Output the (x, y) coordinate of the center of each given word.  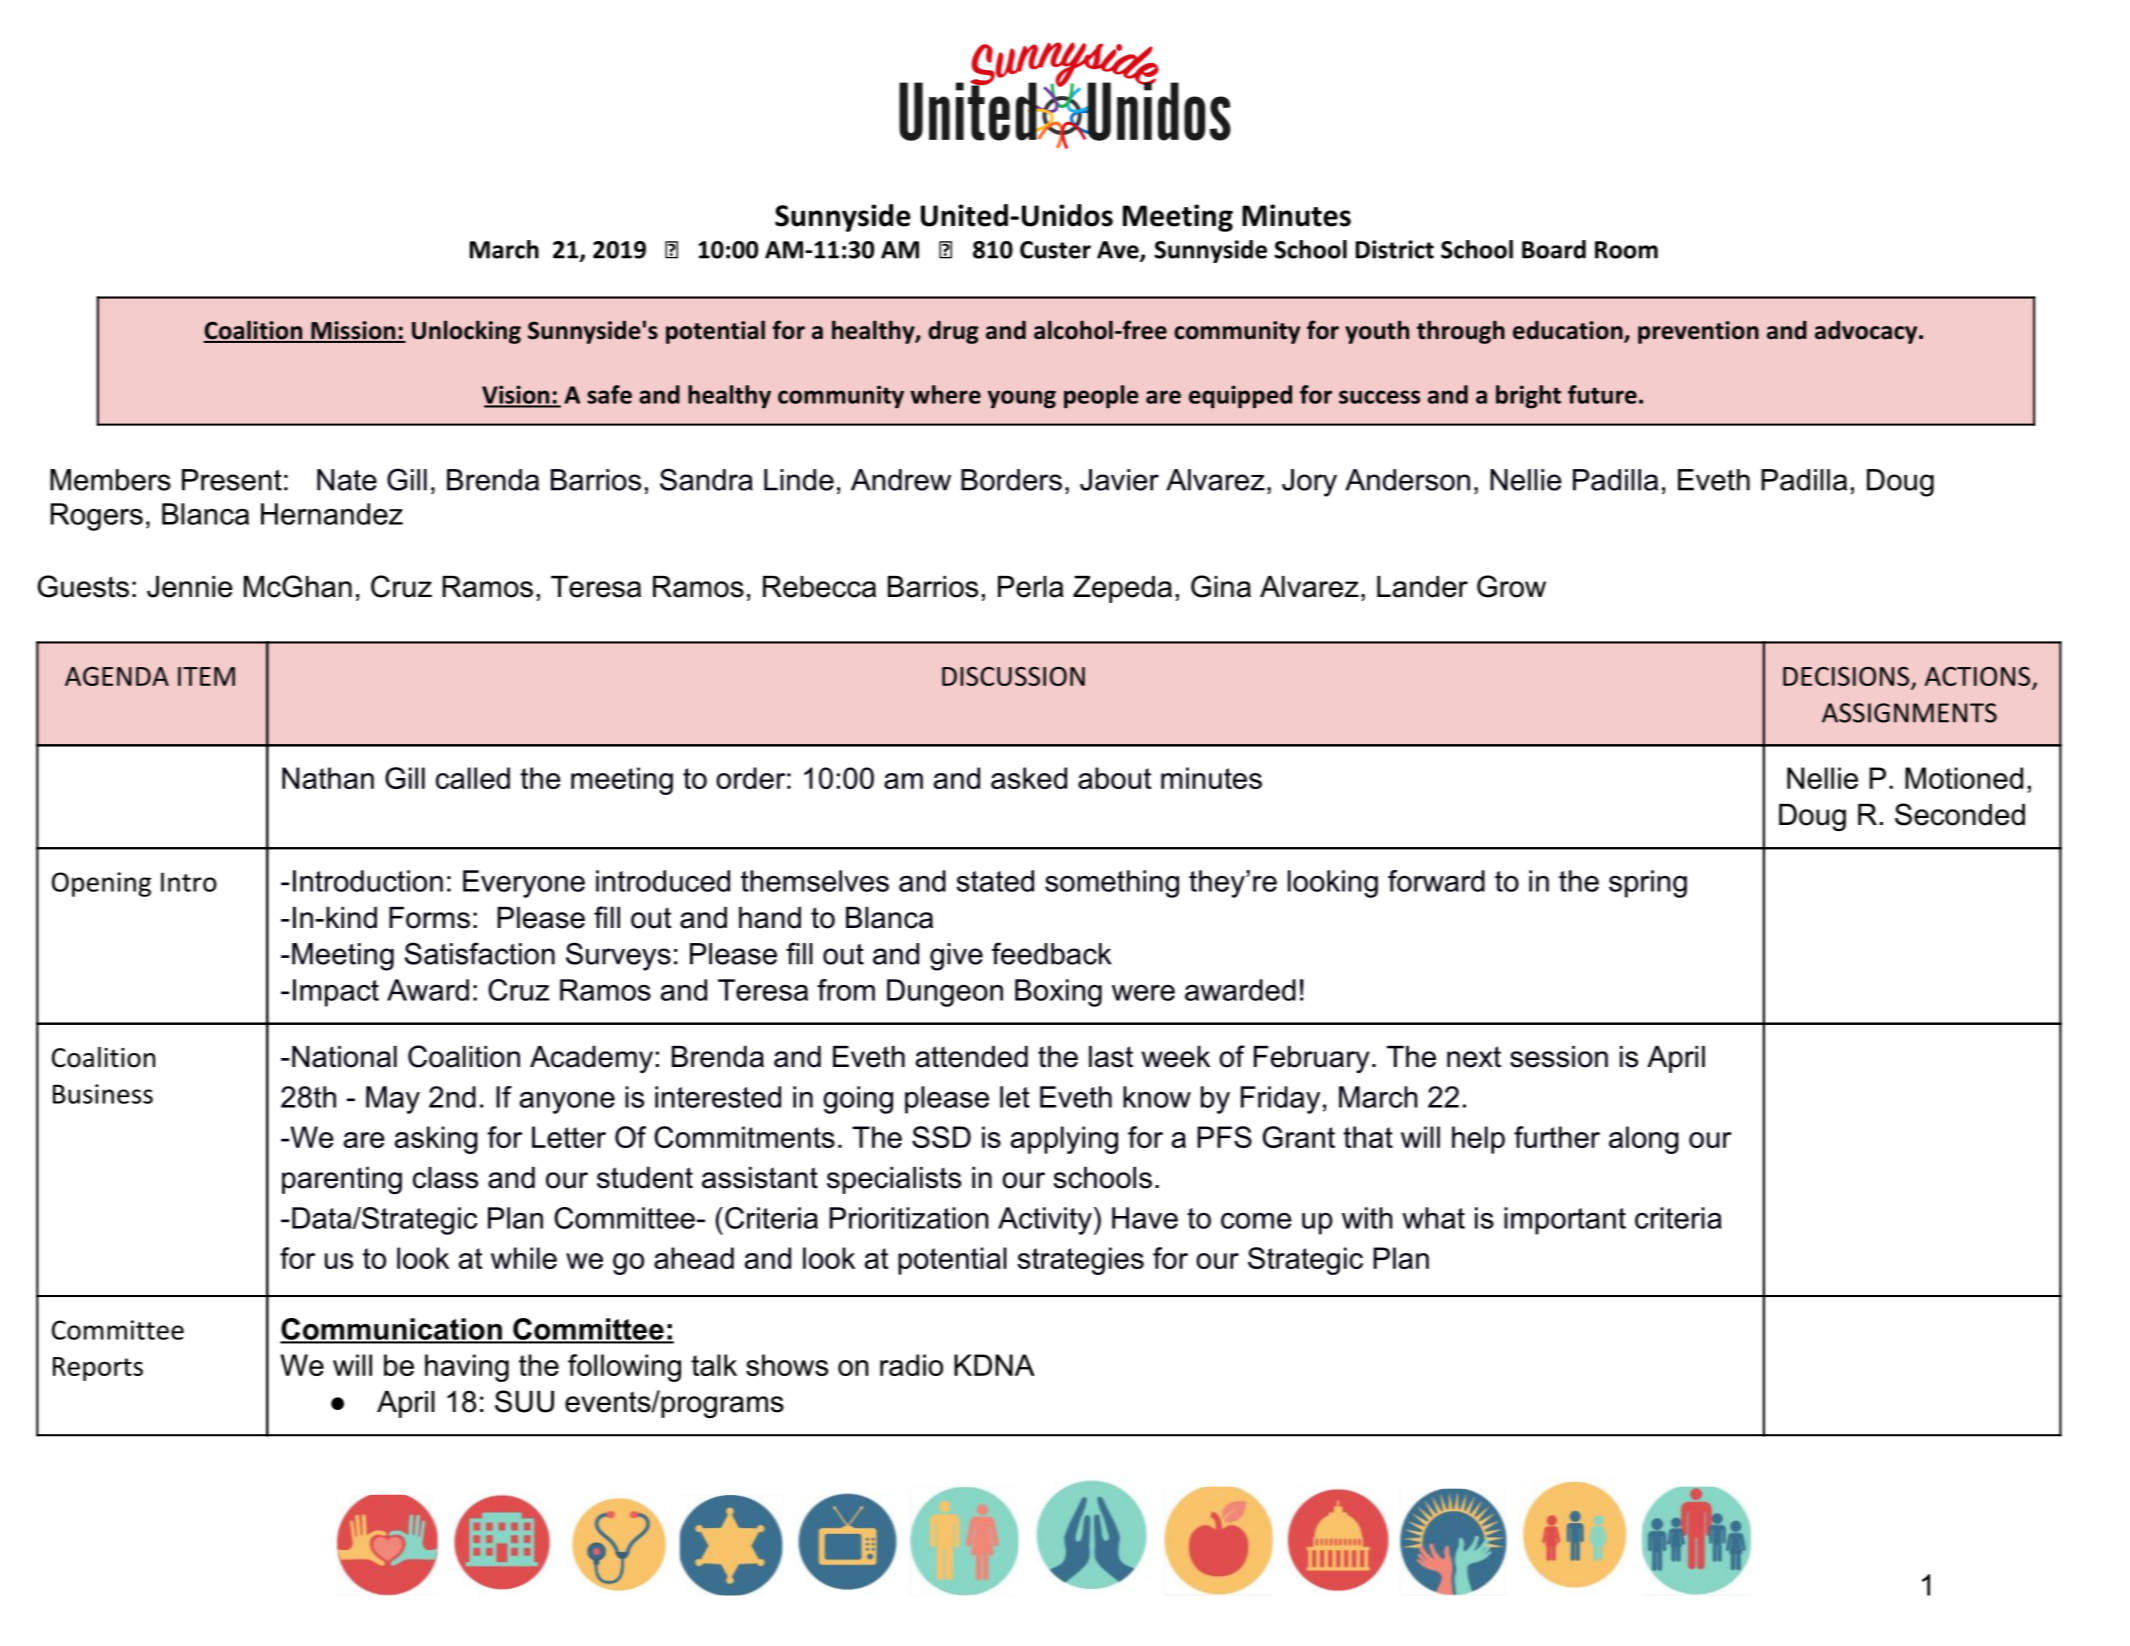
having (467, 1368)
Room (1626, 250)
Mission (353, 331)
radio (911, 1365)
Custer (1055, 250)
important (1565, 1221)
